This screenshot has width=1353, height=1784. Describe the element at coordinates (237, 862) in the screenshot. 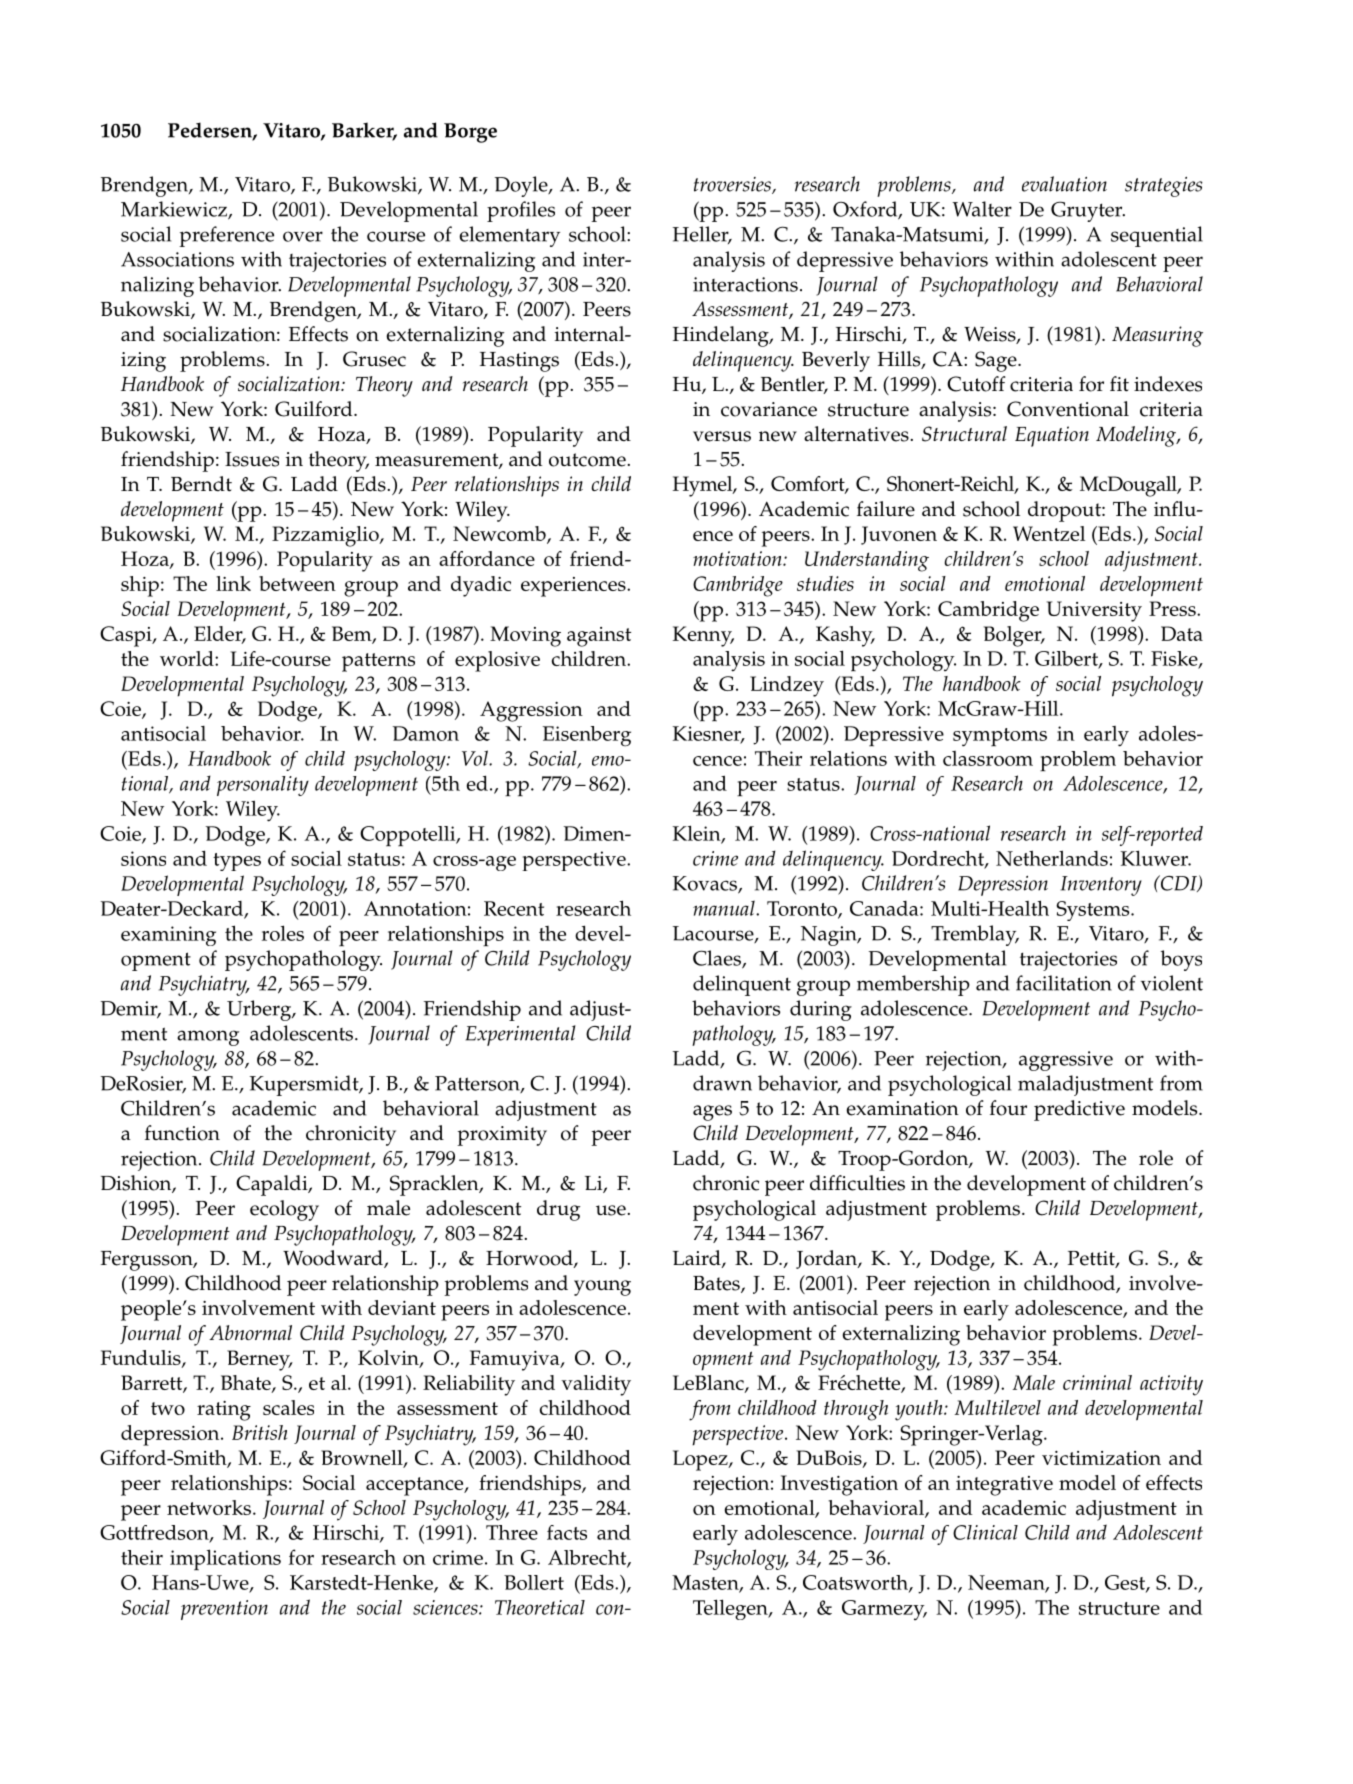

I see `types` at that location.
